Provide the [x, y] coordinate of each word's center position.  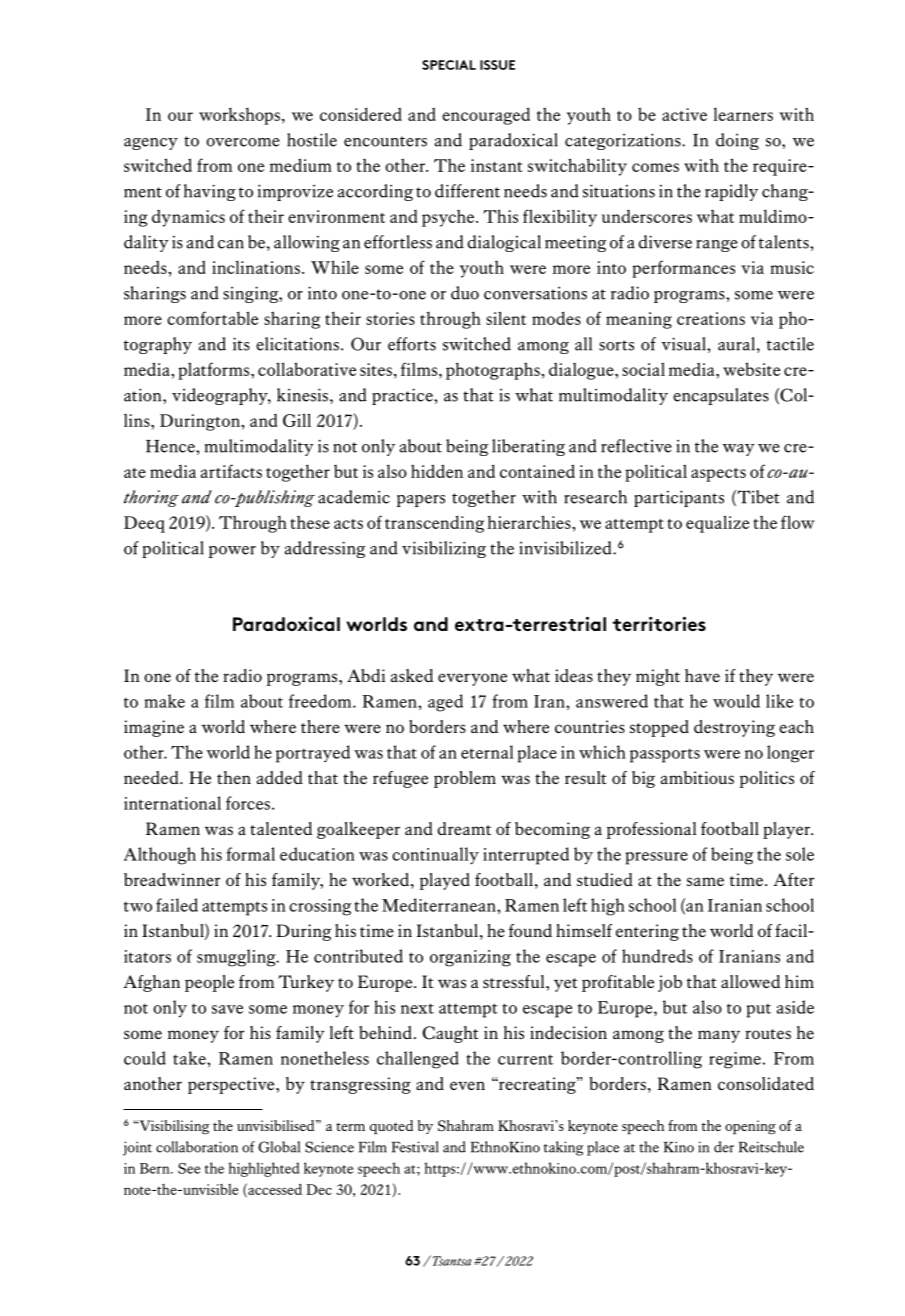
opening [750, 1127]
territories [659, 623]
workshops [239, 116]
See [189, 1168]
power [232, 552]
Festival [415, 1147]
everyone [472, 679]
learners [743, 114]
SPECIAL [449, 65]
